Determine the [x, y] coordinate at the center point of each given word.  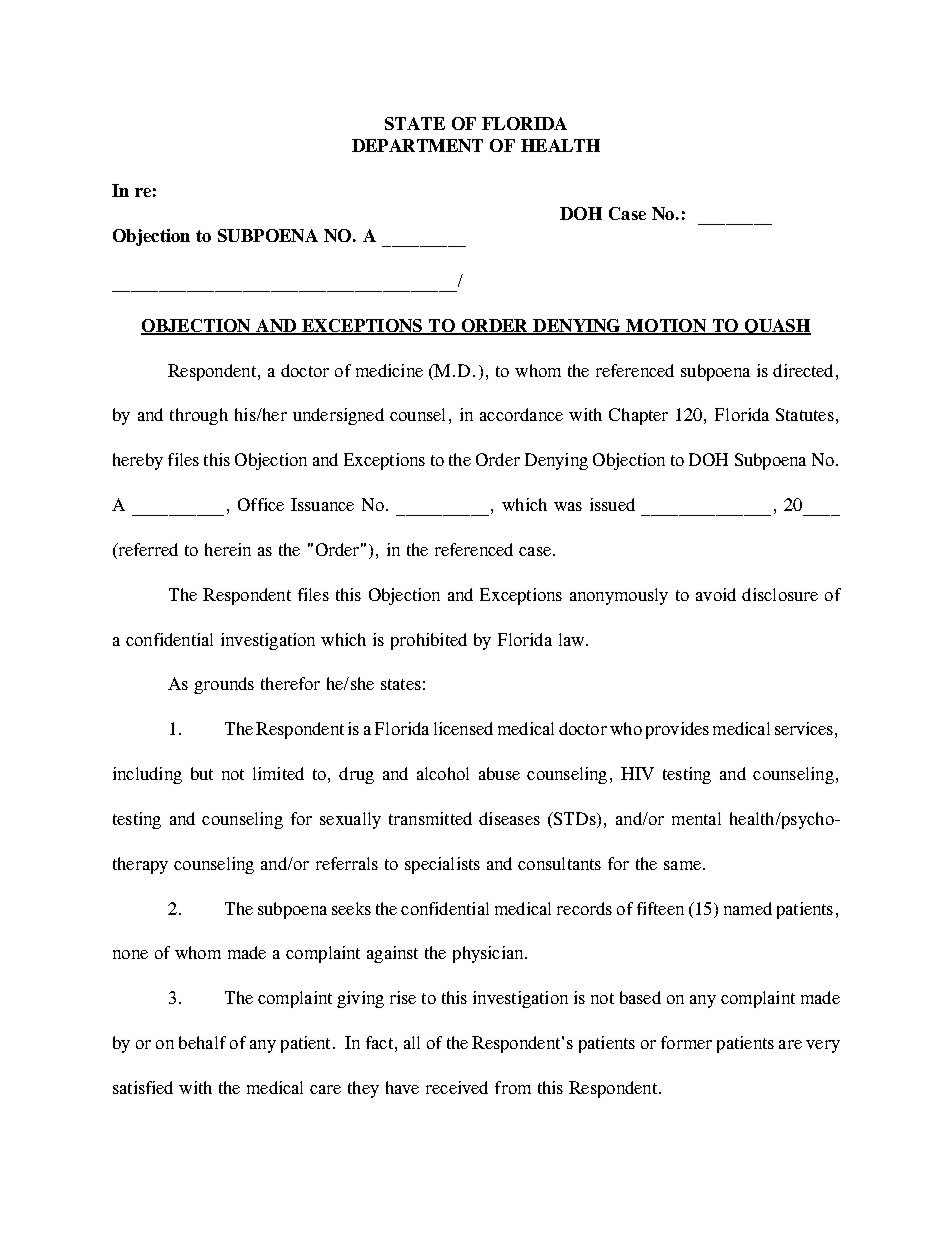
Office [261, 504]
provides [677, 730]
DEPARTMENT [417, 145]
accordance [521, 414]
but [202, 773]
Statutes [805, 414]
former [686, 1042]
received [457, 1087]
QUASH [776, 327]
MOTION [666, 327]
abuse [499, 773]
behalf [202, 1042]
